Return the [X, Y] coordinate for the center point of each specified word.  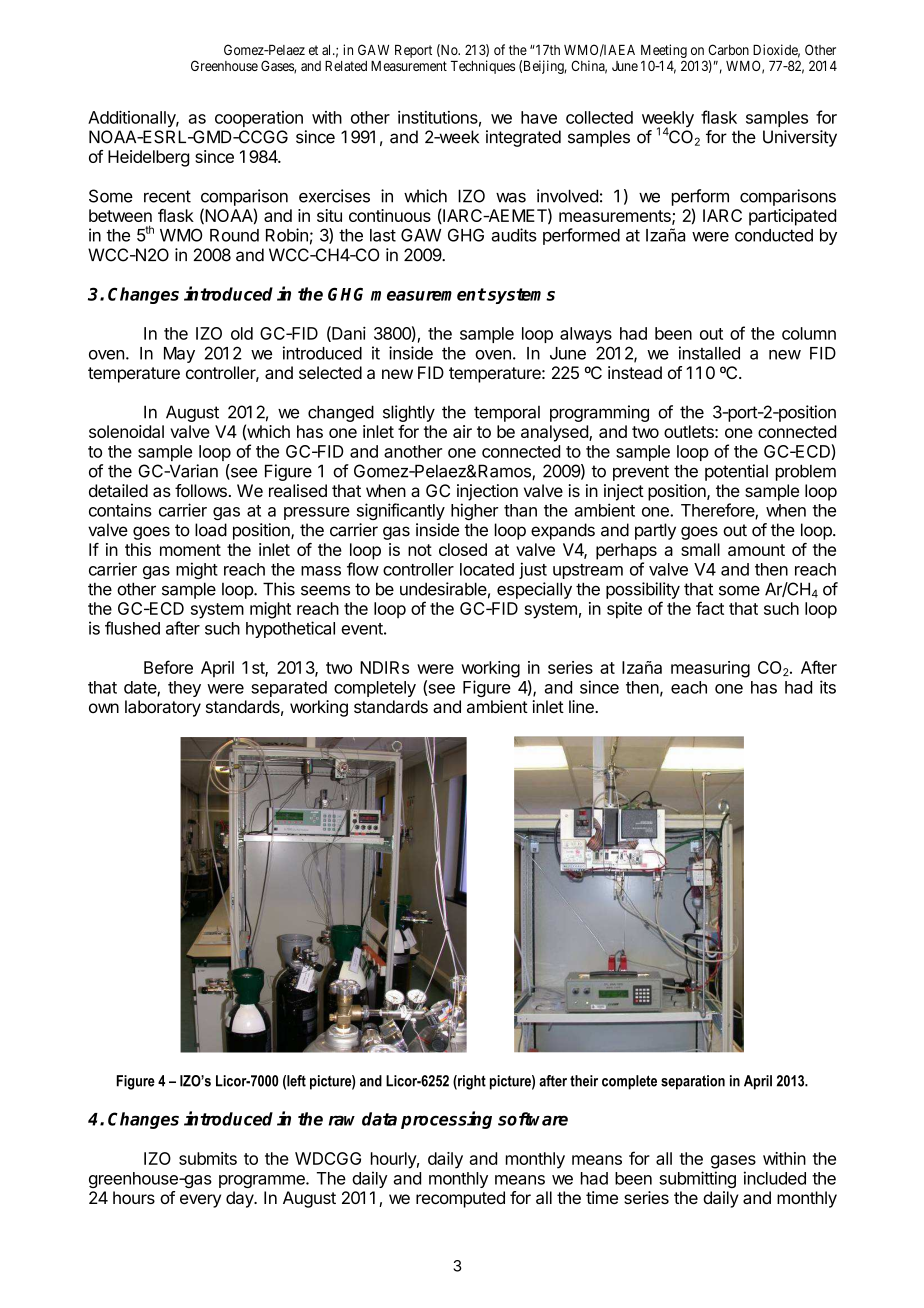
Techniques [483, 67]
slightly [409, 413]
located [487, 569]
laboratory [163, 708]
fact [710, 608]
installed [709, 353]
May [179, 355]
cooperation [259, 119]
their [584, 1081]
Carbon [728, 49]
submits [208, 1158]
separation [693, 1082]
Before [168, 667]
